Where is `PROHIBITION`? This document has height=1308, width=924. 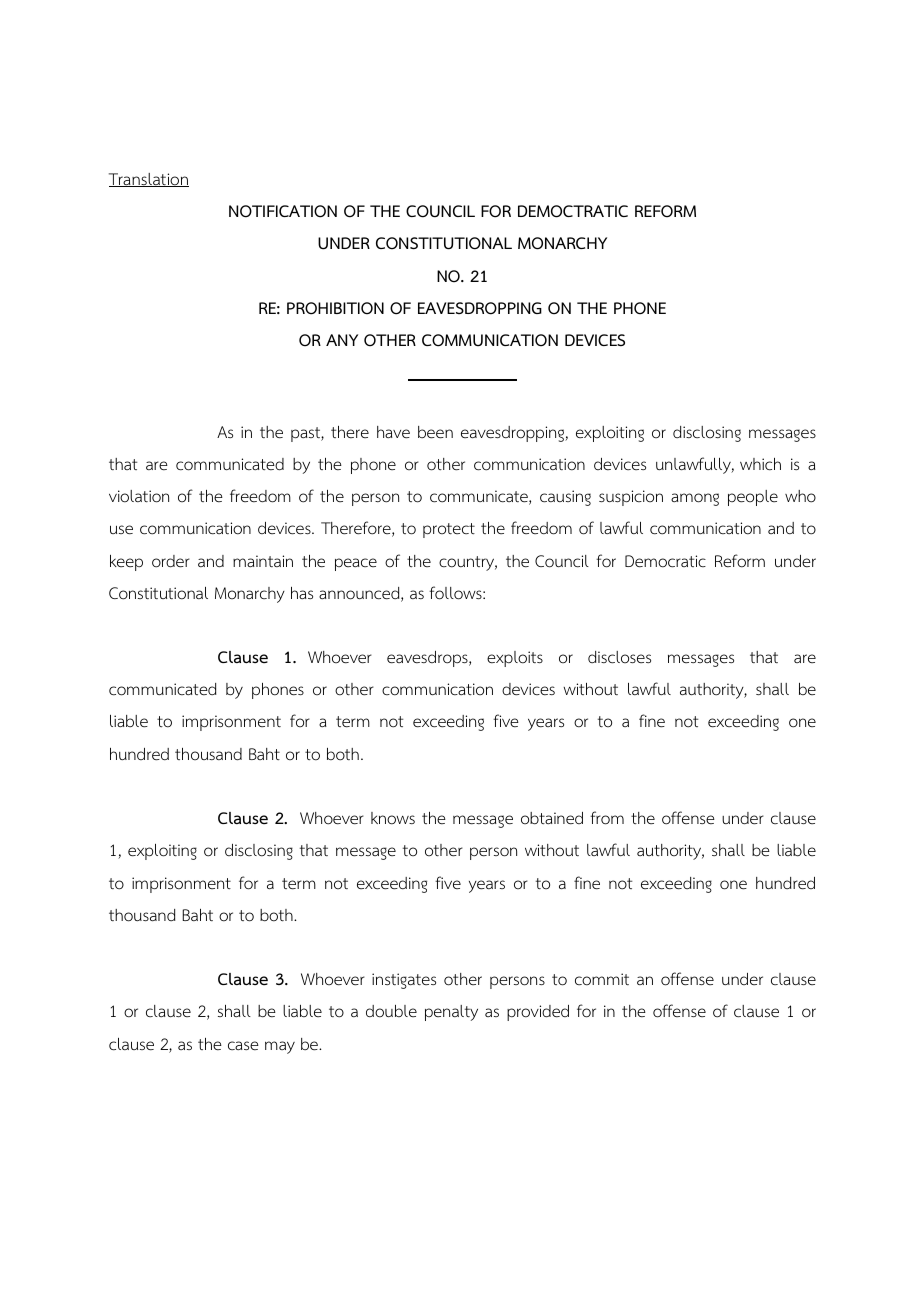
PROHIBITION is located at coordinates (335, 308).
